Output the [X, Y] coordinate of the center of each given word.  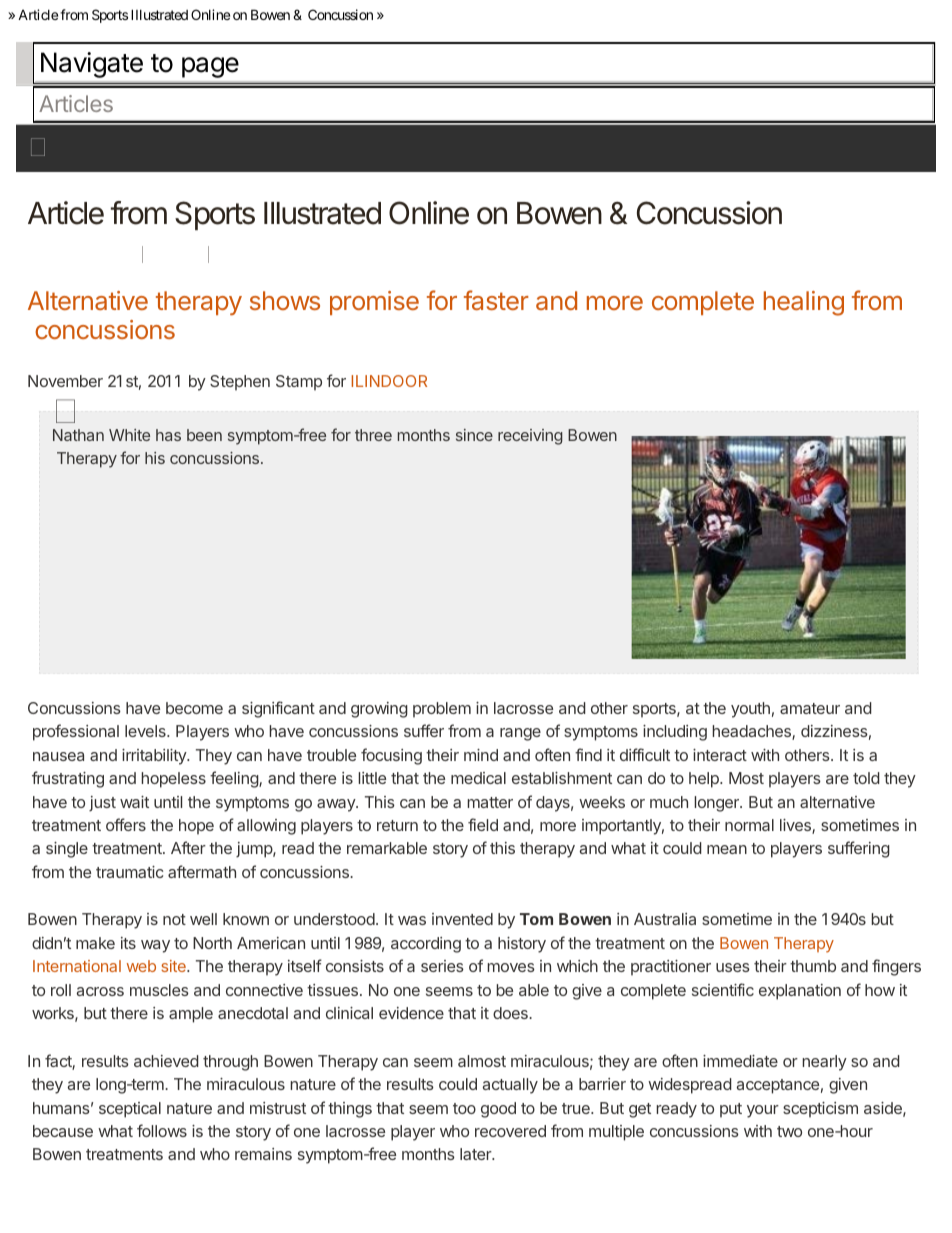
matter [490, 802]
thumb [813, 966]
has [168, 435]
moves [511, 967]
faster [496, 300]
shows [285, 300]
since [474, 435]
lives [796, 826]
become [194, 708]
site [174, 966]
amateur [810, 708]
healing [804, 303]
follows [162, 1130]
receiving [530, 437]
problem [442, 710]
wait [134, 802]
